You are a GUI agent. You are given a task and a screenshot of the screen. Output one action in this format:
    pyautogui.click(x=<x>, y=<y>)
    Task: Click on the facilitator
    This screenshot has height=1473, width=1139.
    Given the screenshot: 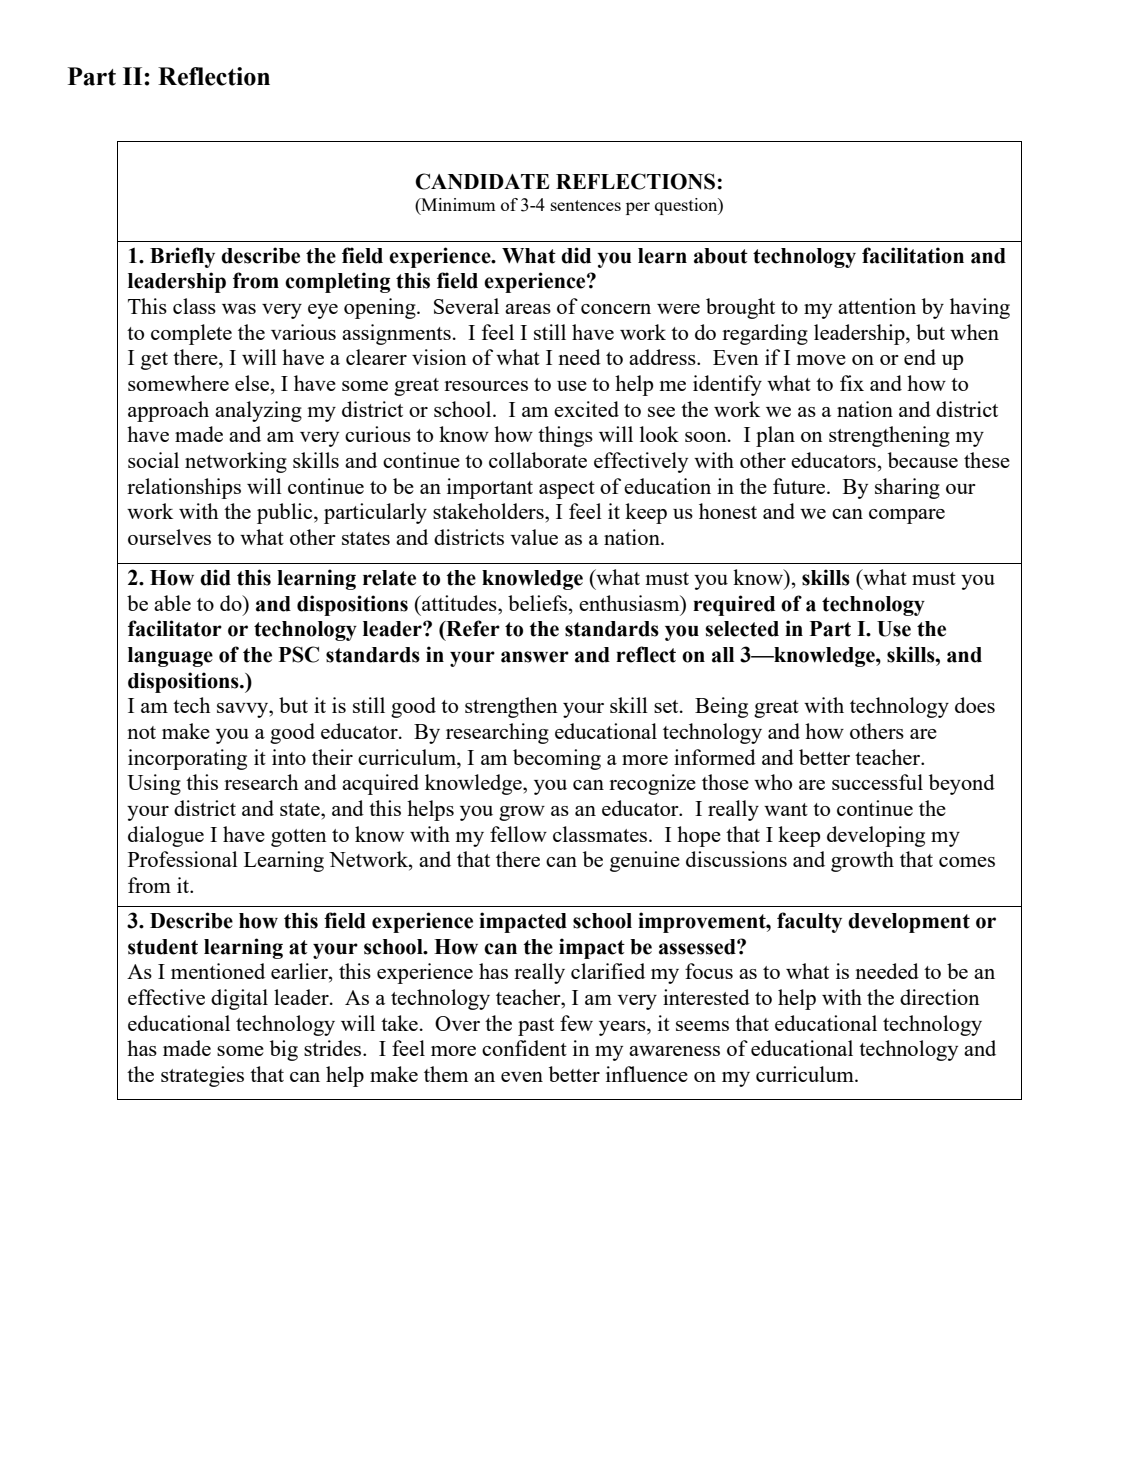 What is the action you would take?
    pyautogui.click(x=175, y=628)
